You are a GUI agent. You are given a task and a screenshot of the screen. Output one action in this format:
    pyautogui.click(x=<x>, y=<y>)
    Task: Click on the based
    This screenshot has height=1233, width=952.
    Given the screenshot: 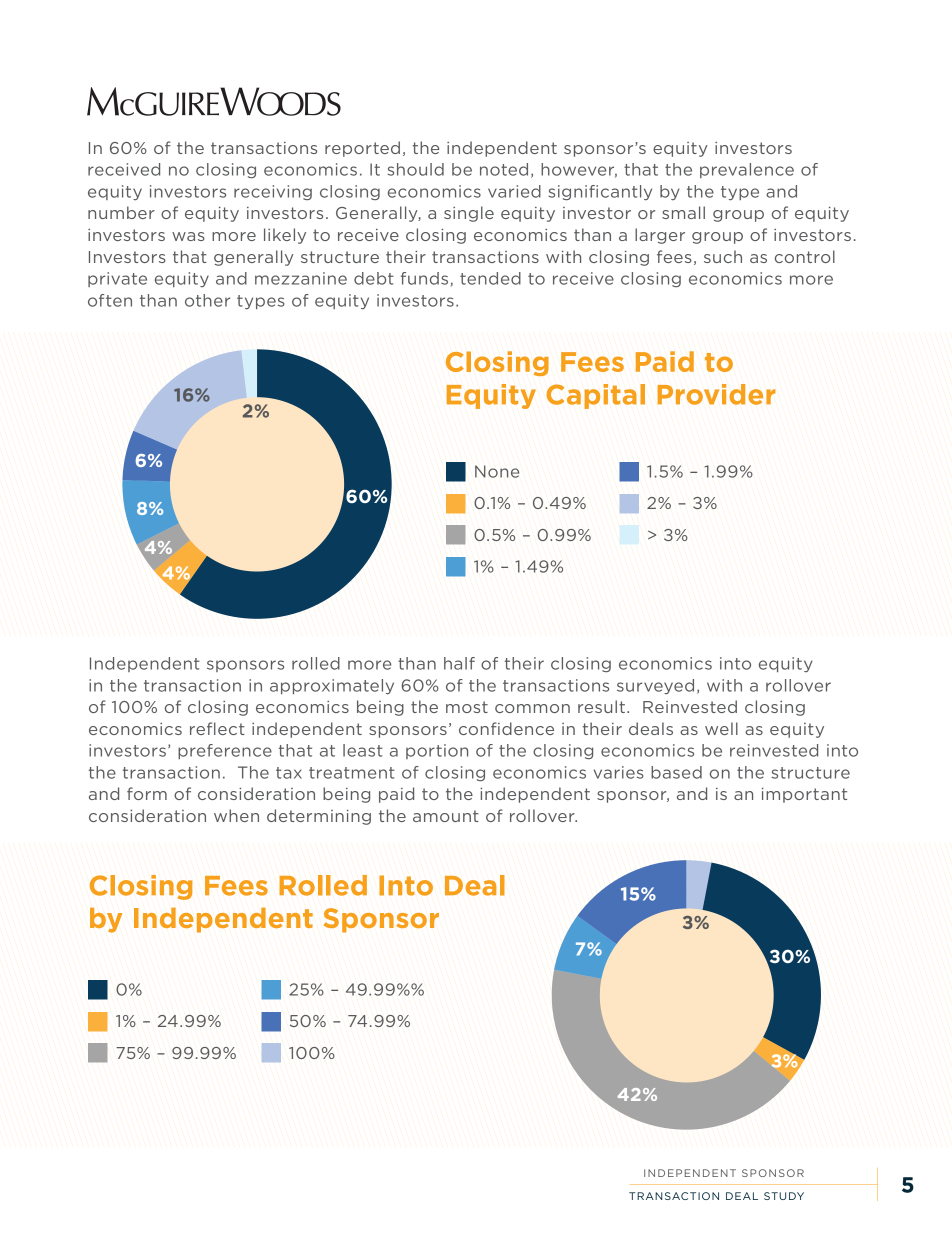 What is the action you would take?
    pyautogui.click(x=676, y=772)
